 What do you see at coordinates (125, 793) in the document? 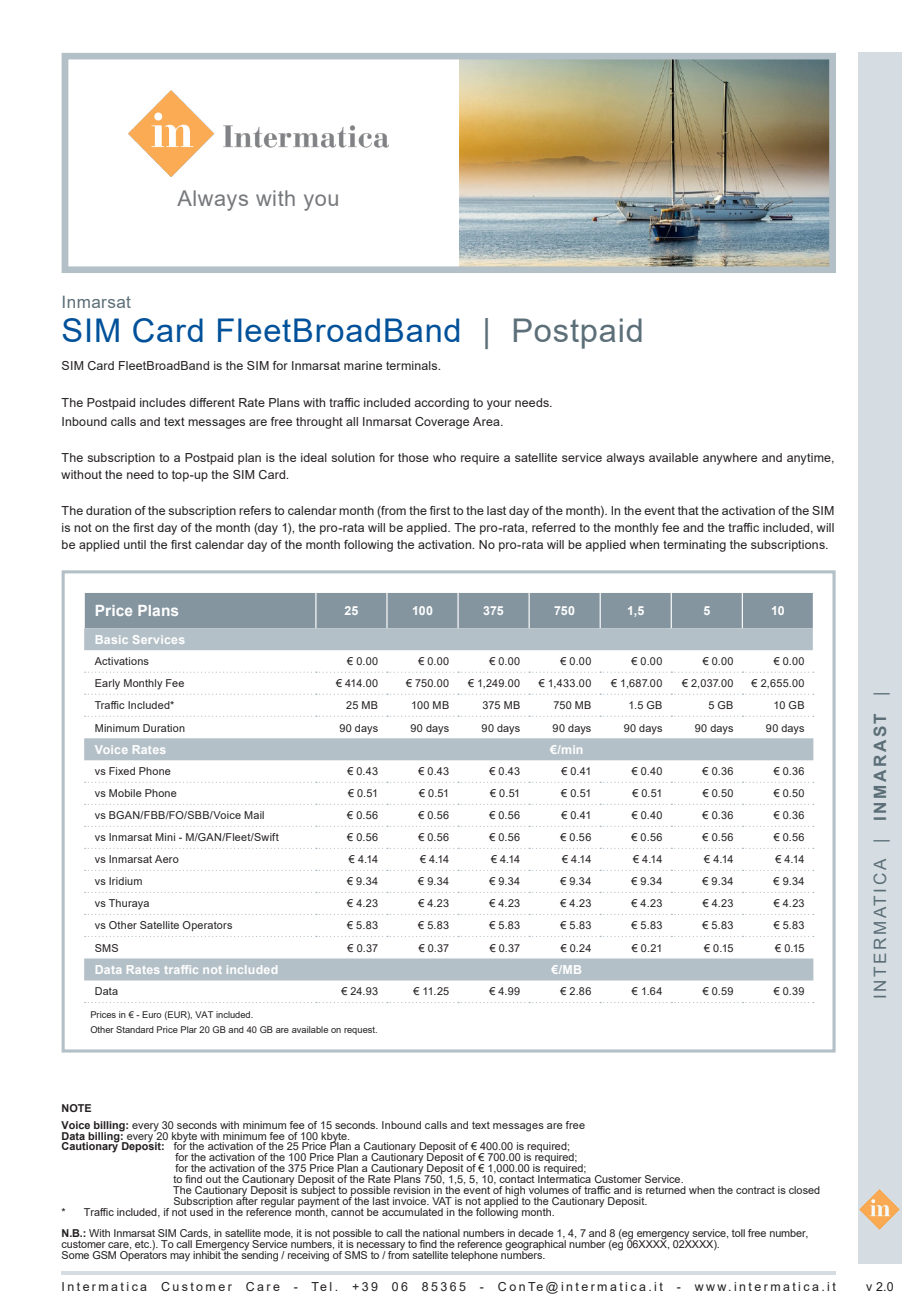
I see `Mobile` at bounding box center [125, 793].
